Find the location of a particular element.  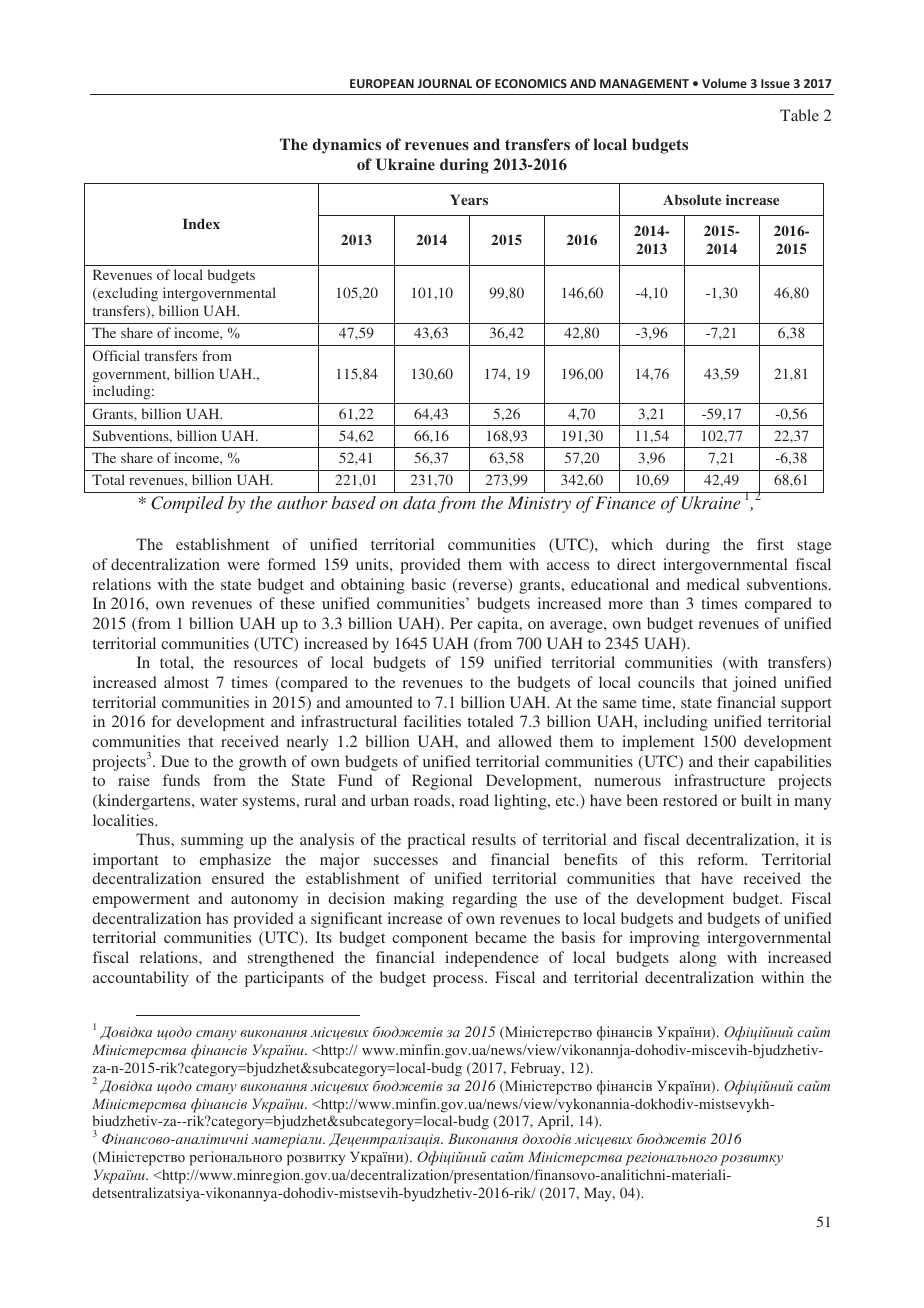

first is located at coordinates (770, 544).
